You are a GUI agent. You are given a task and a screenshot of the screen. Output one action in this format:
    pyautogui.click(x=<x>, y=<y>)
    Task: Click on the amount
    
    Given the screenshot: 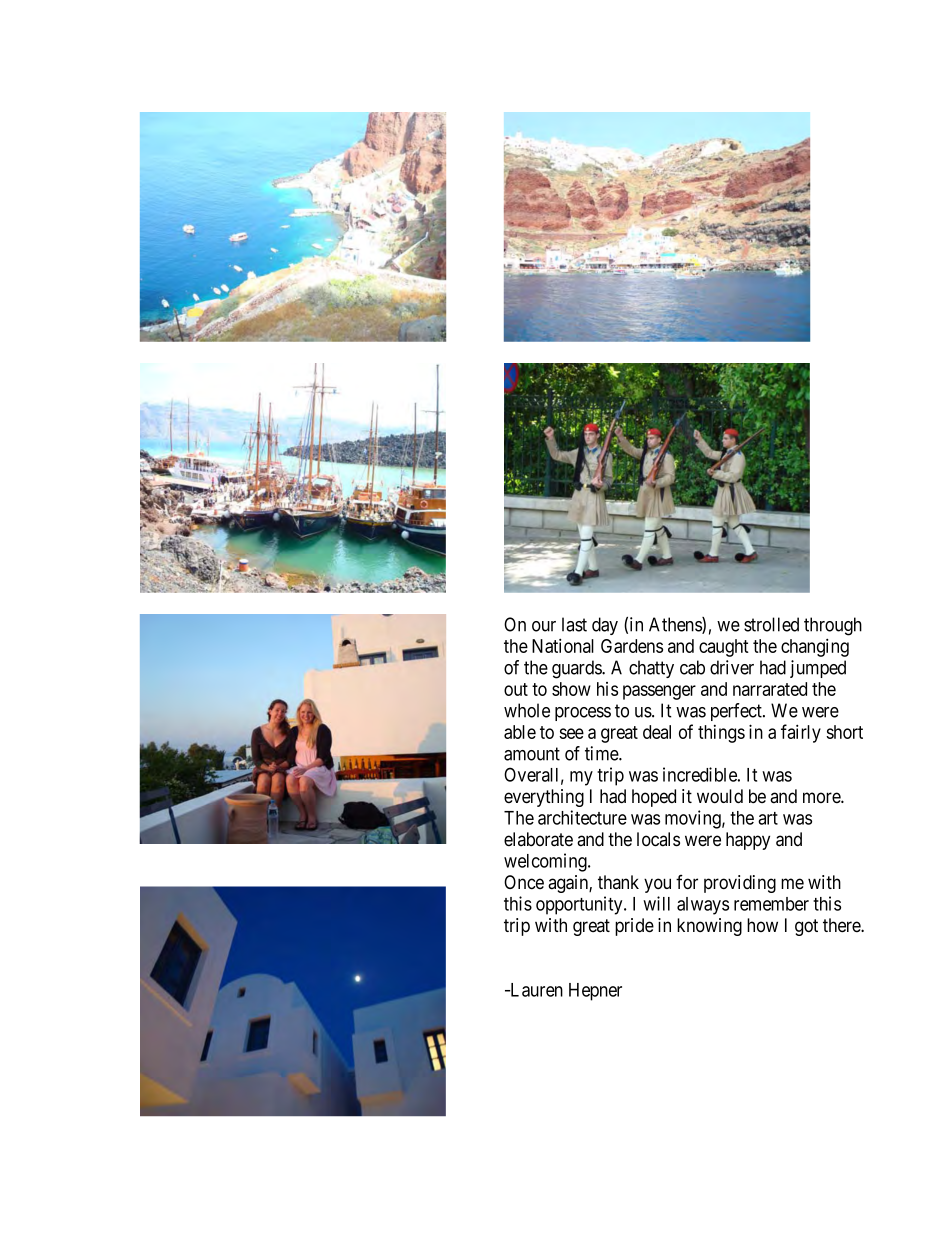 What is the action you would take?
    pyautogui.click(x=532, y=754)
